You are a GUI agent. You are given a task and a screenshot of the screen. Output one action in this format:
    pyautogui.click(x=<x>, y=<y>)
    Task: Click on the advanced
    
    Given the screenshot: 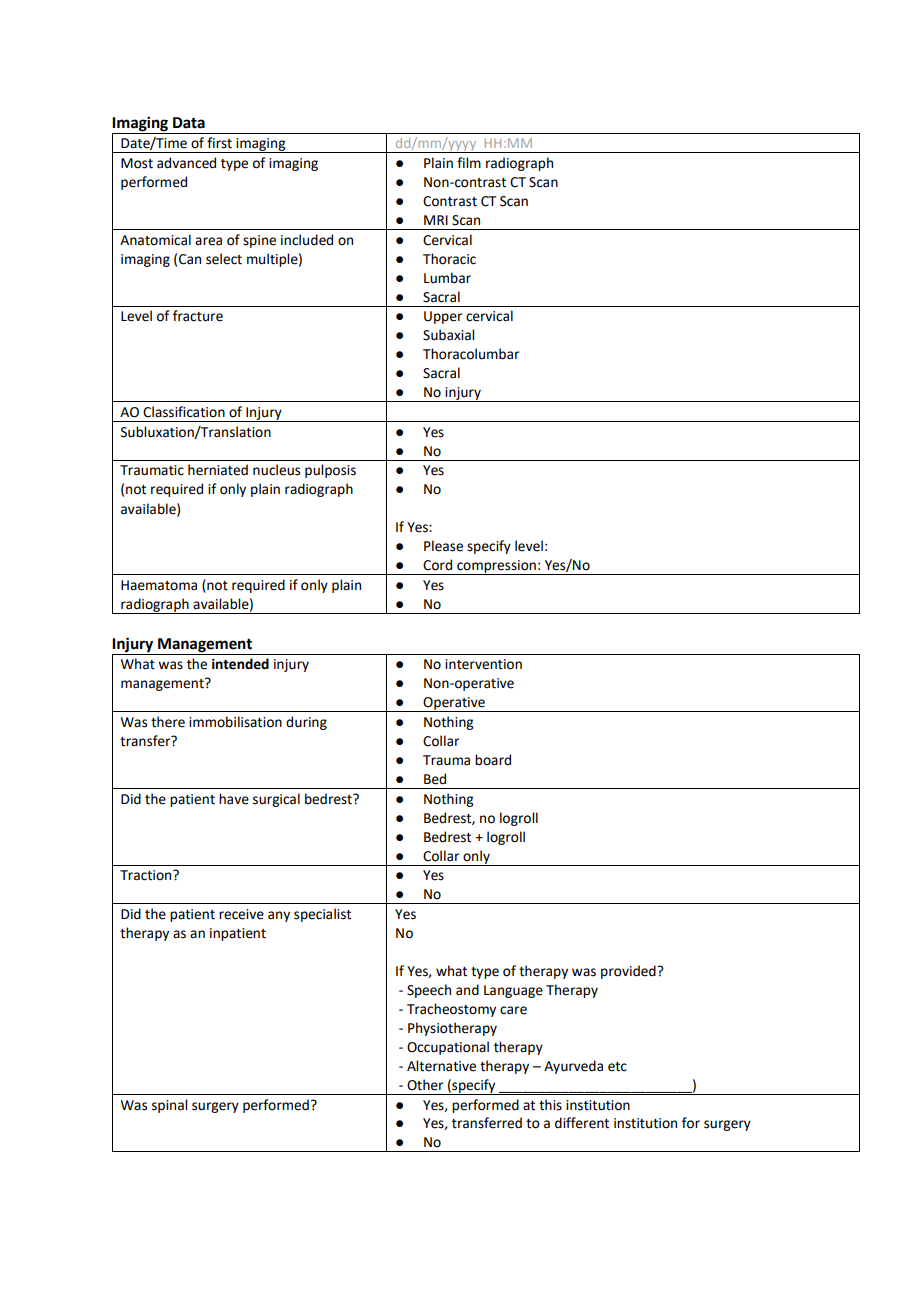 What is the action you would take?
    pyautogui.click(x=186, y=163)
